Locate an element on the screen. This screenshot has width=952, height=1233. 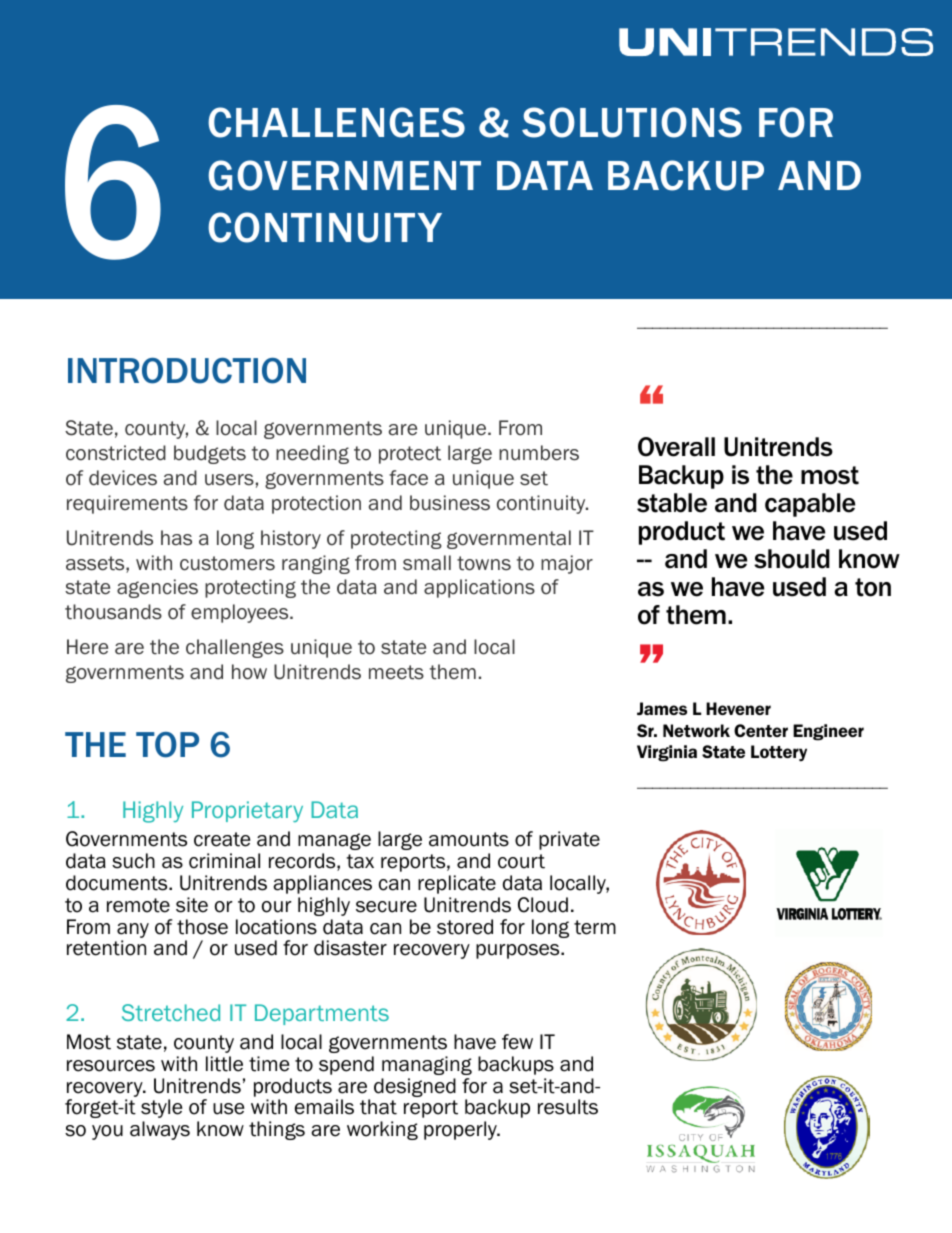
business is located at coordinates (450, 503).
